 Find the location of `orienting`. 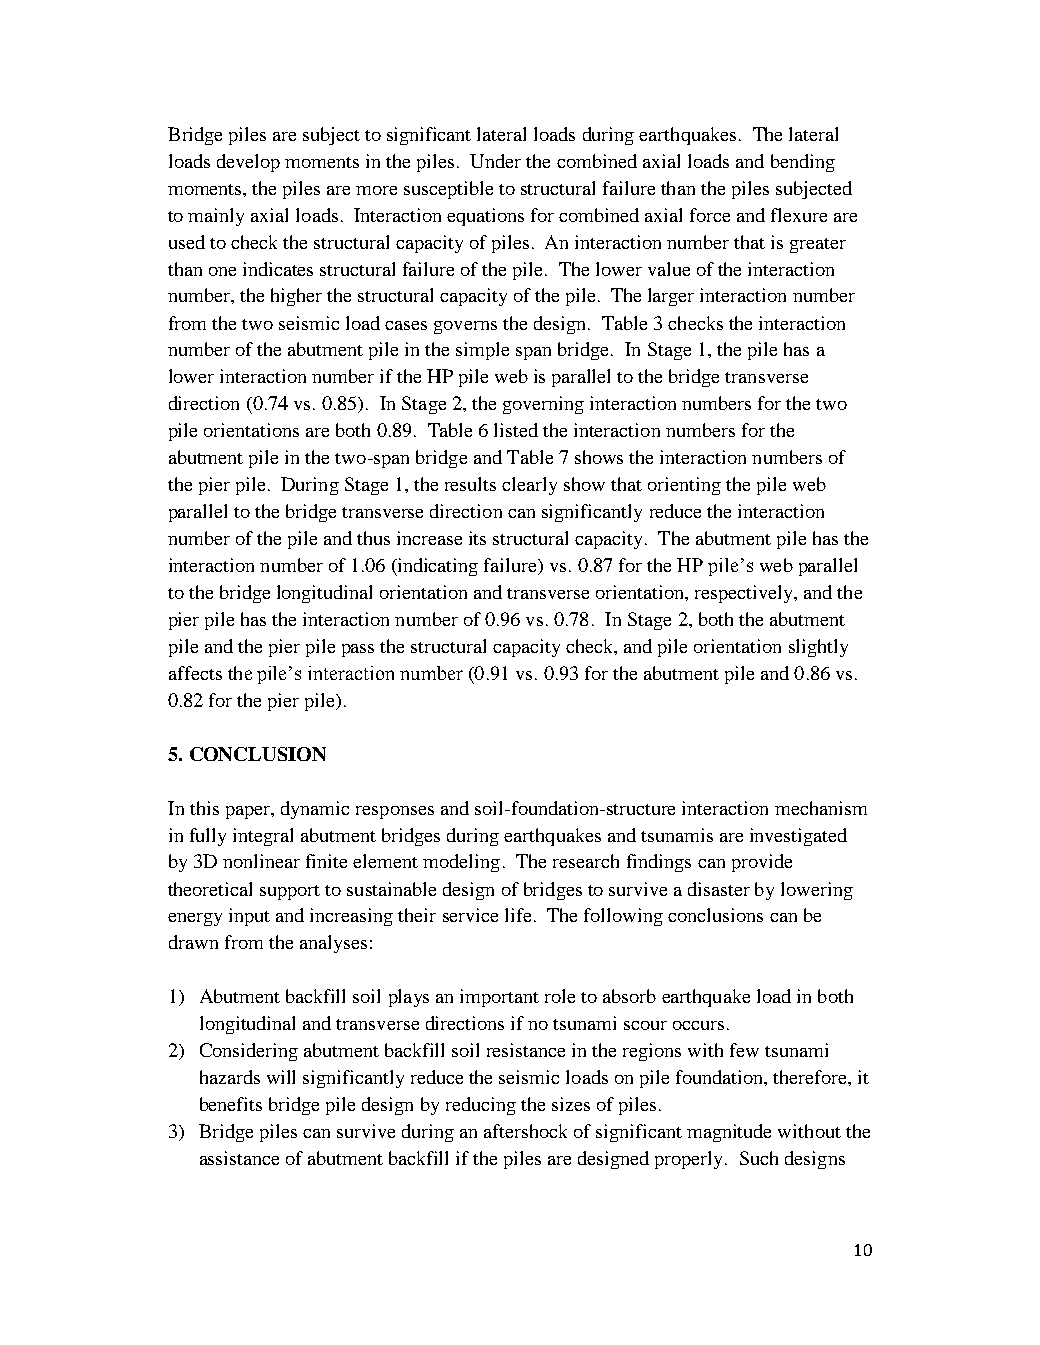

orienting is located at coordinates (684, 486).
